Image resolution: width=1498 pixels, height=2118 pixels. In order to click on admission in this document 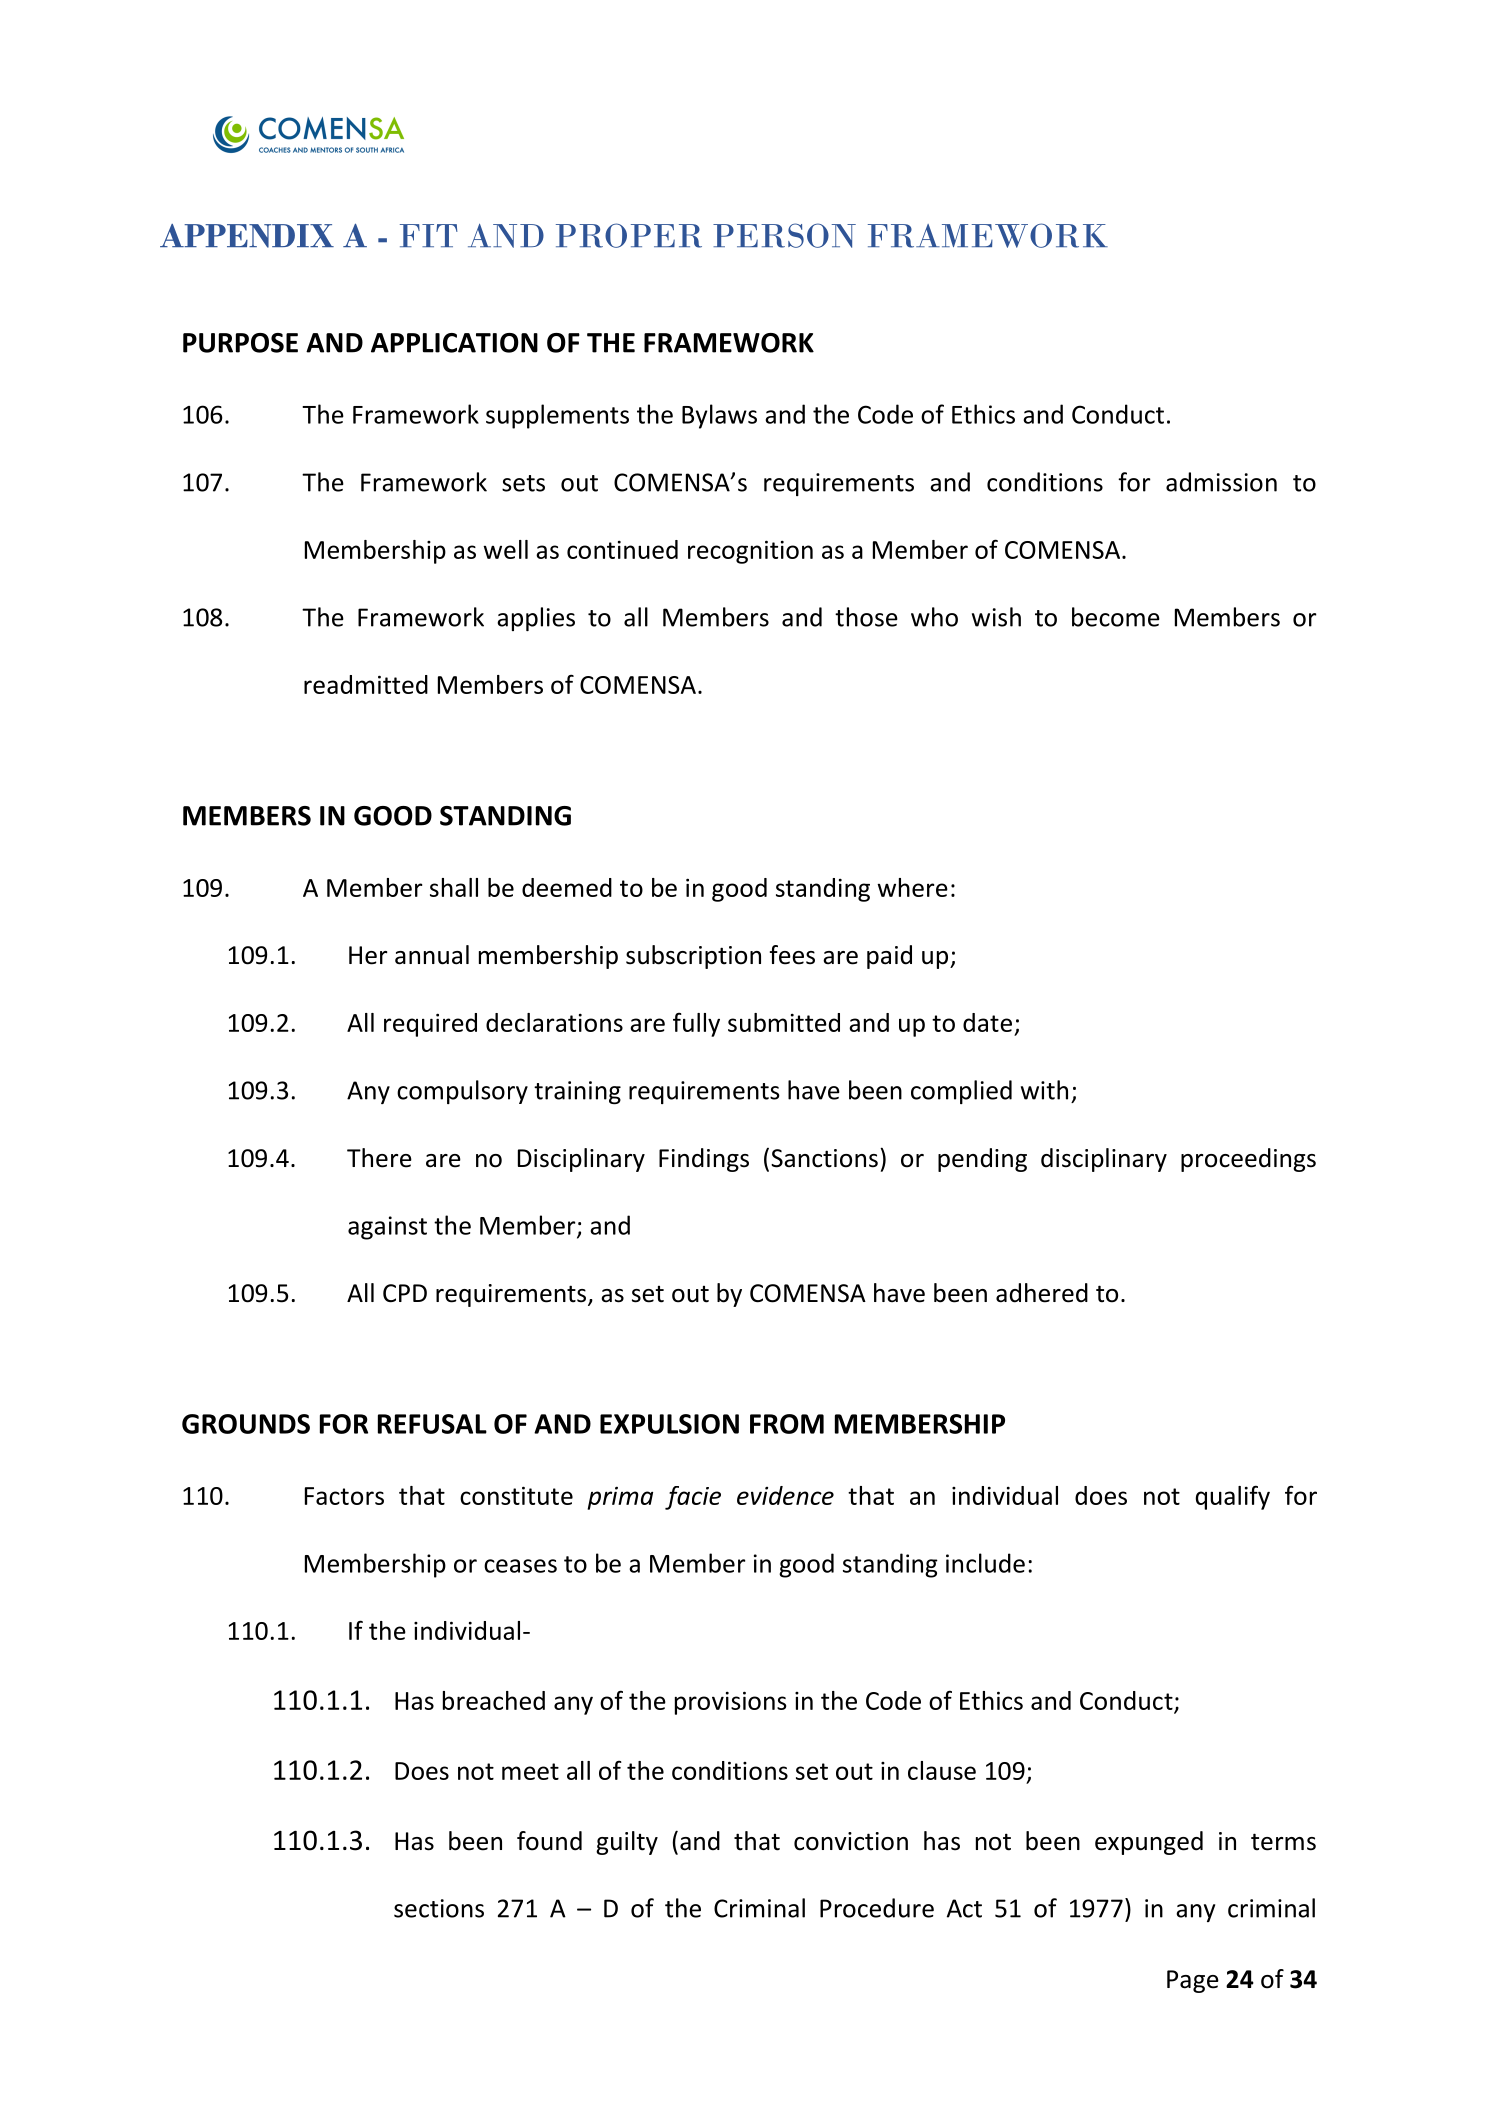, I will do `click(1221, 482)`.
